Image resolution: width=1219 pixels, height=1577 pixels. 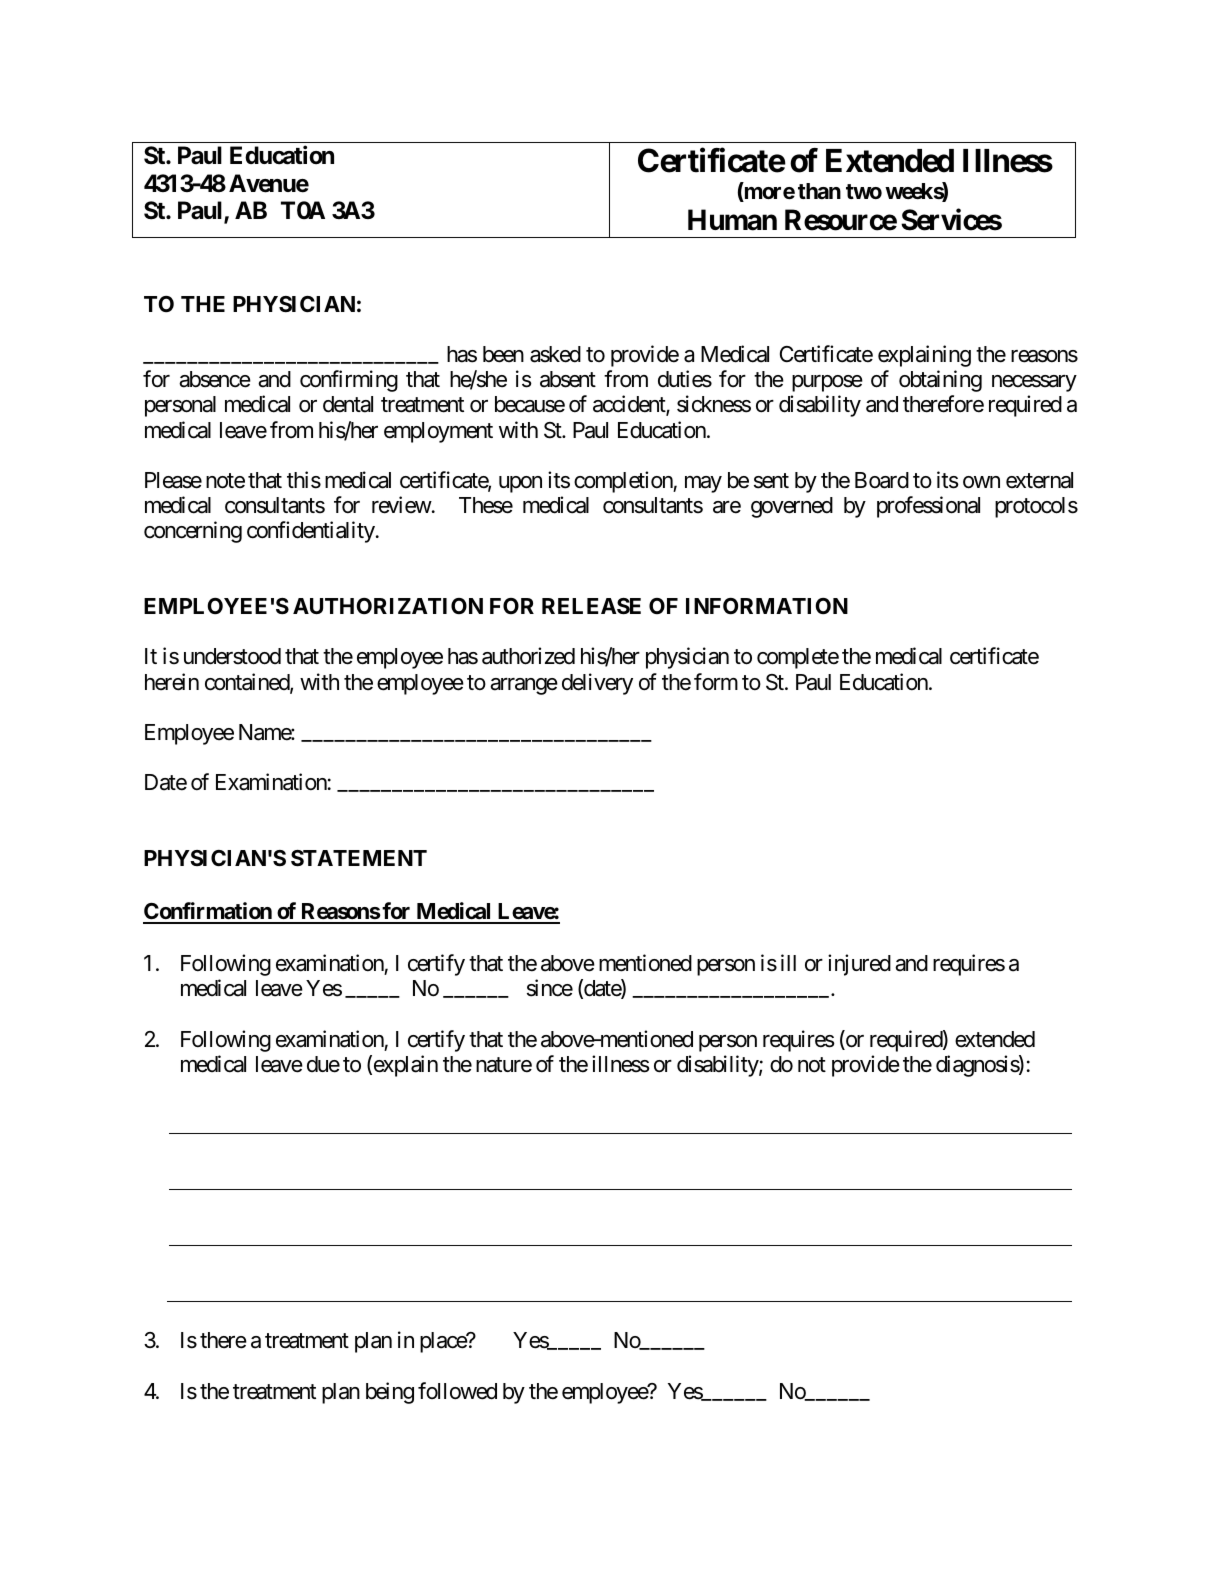 What do you see at coordinates (311, 532) in the screenshot?
I see `confidentiality` at bounding box center [311, 532].
